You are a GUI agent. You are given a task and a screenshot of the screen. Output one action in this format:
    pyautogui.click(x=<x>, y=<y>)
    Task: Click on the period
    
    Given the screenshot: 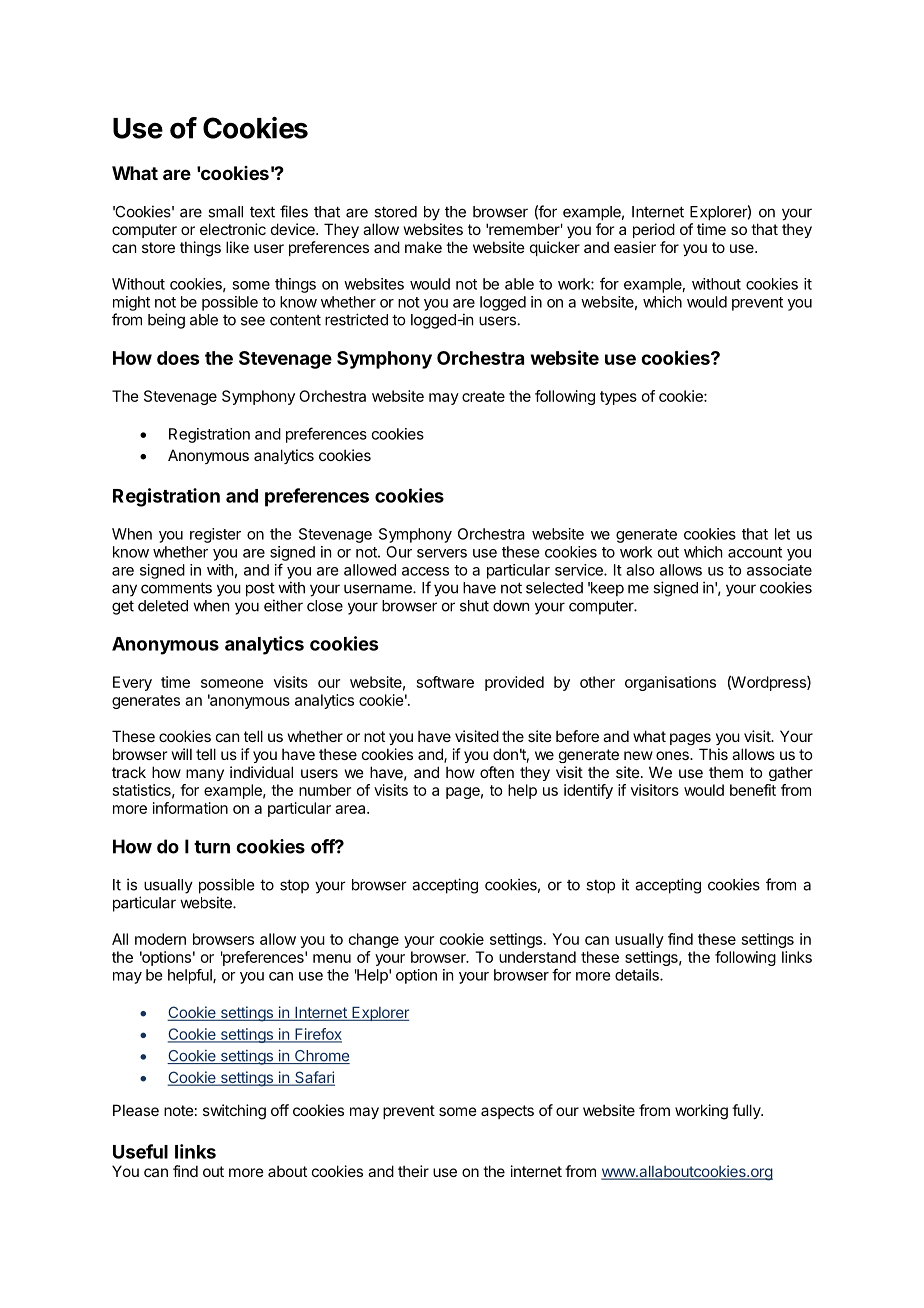 What is the action you would take?
    pyautogui.click(x=654, y=230)
